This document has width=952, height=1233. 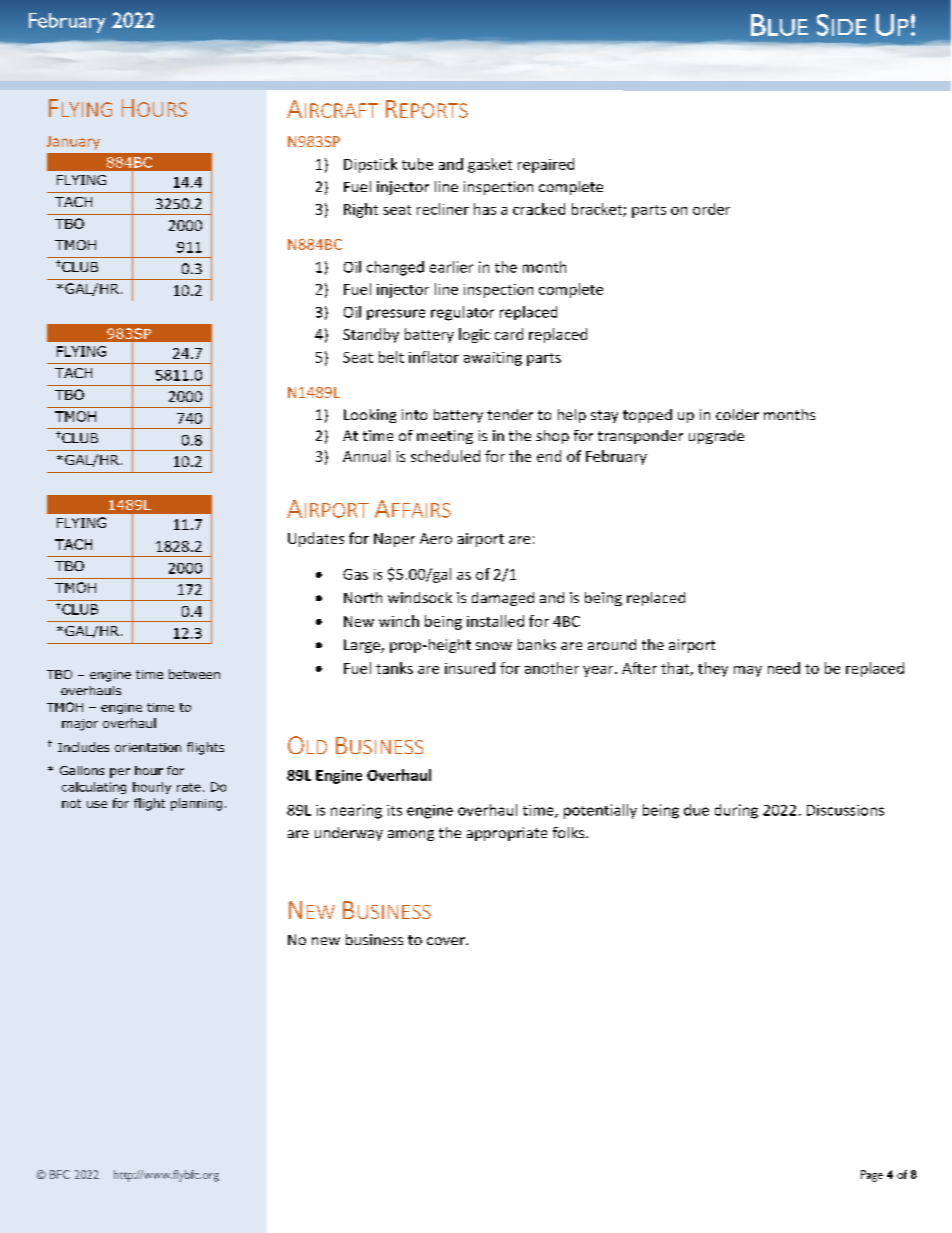 What do you see at coordinates (490, 165) in the document?
I see `gasket` at bounding box center [490, 165].
